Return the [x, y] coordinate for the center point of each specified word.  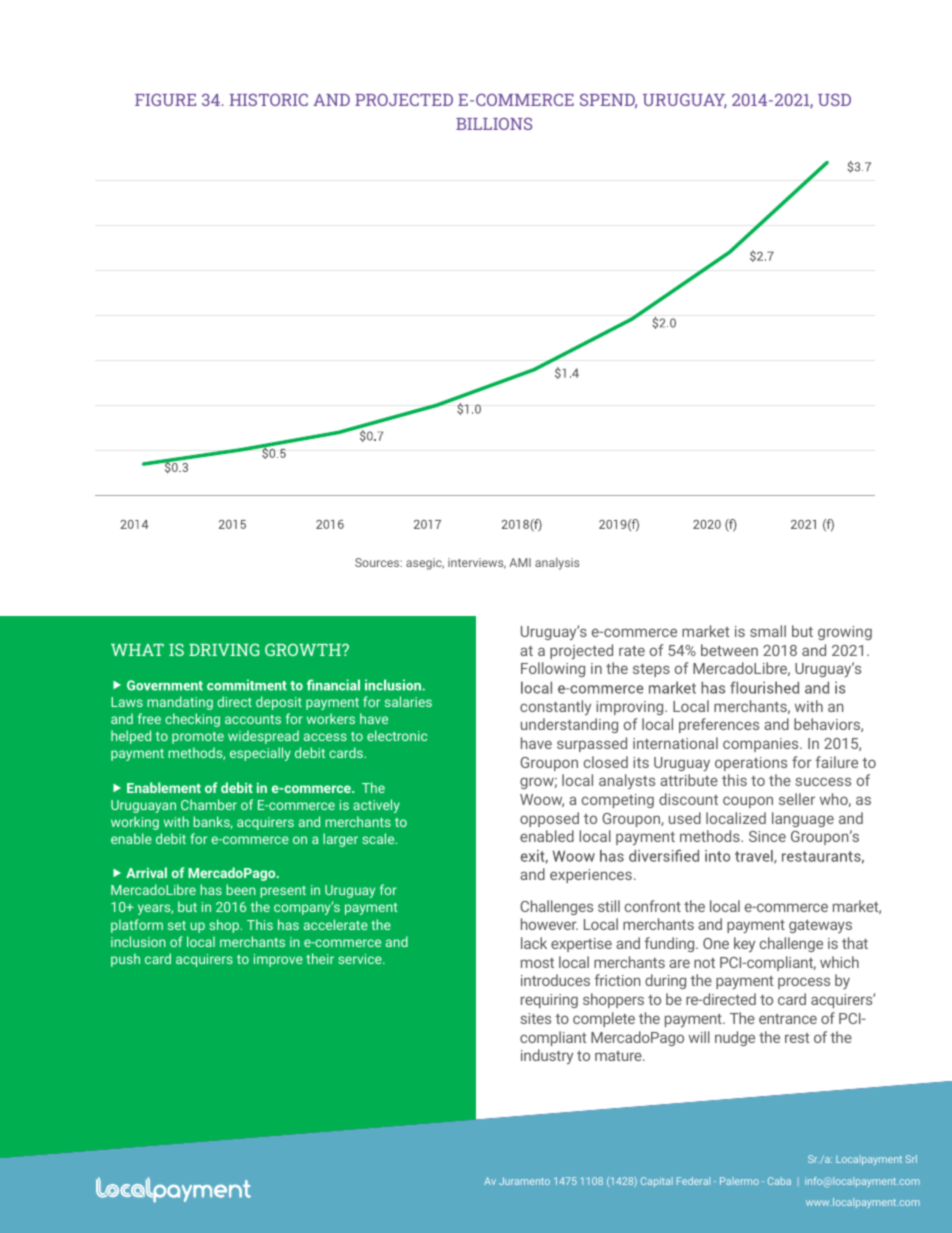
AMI [520, 562]
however [549, 924]
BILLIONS [494, 124]
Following [553, 669]
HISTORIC [269, 100]
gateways [820, 926]
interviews [477, 563]
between [729, 650]
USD [834, 100]
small [768, 631]
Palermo [739, 1181]
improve [278, 960]
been [240, 889]
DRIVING [224, 649]
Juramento [524, 1181]
